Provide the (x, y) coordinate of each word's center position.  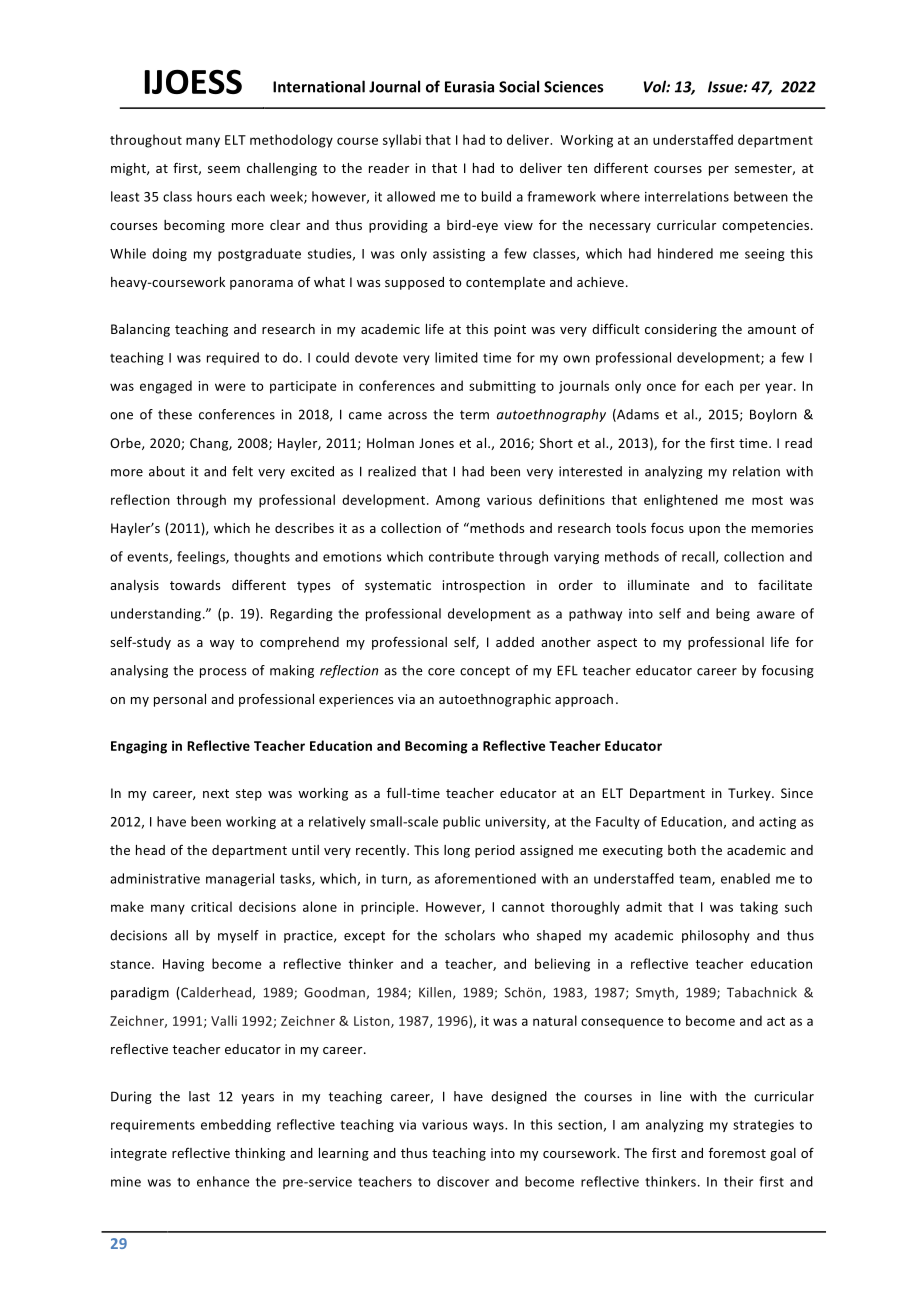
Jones (436, 443)
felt (242, 471)
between (761, 196)
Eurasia (469, 87)
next (216, 793)
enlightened (681, 501)
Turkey (750, 794)
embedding (236, 1125)
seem (224, 169)
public (461, 822)
